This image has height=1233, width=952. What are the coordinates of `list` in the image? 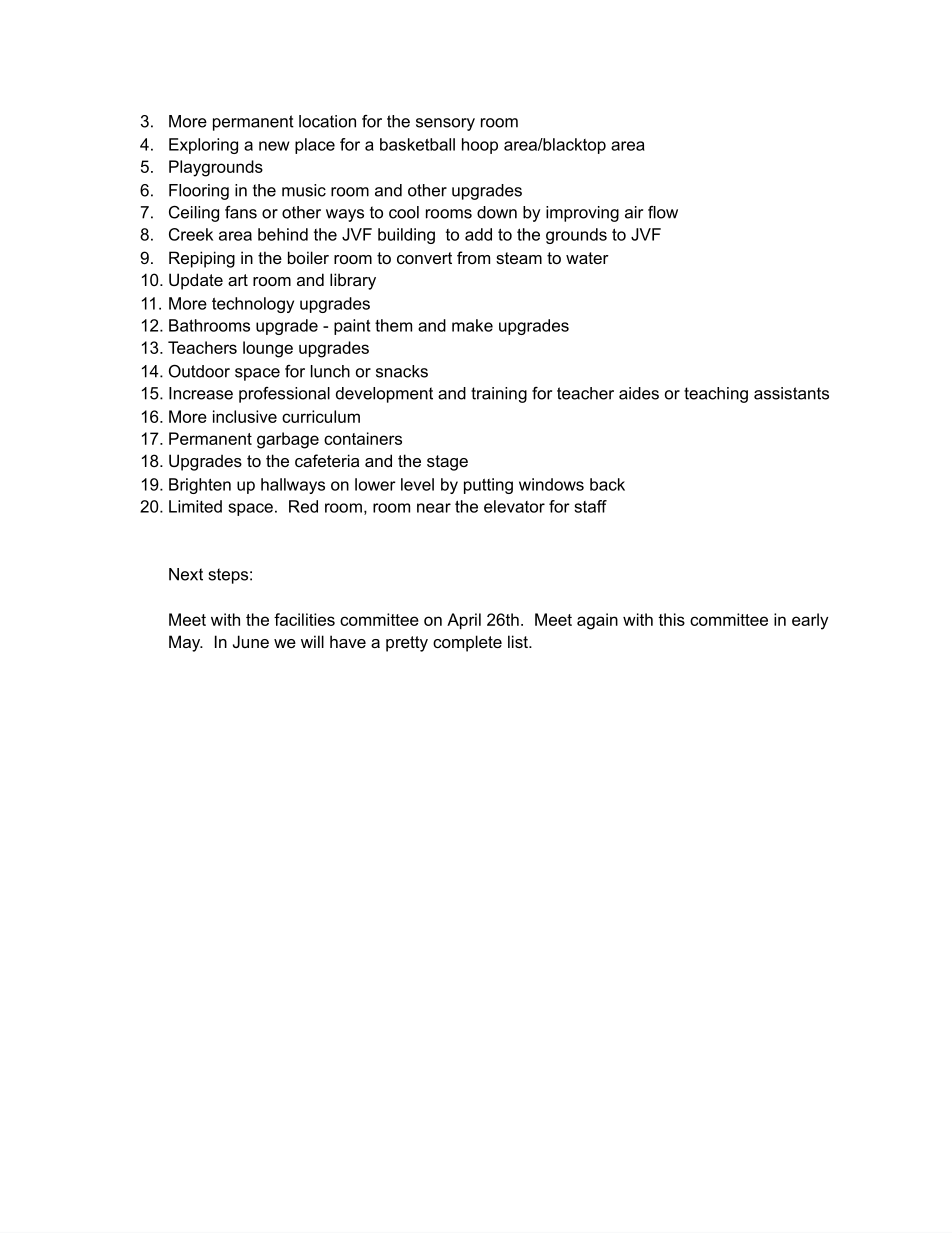 It's located at (519, 641).
